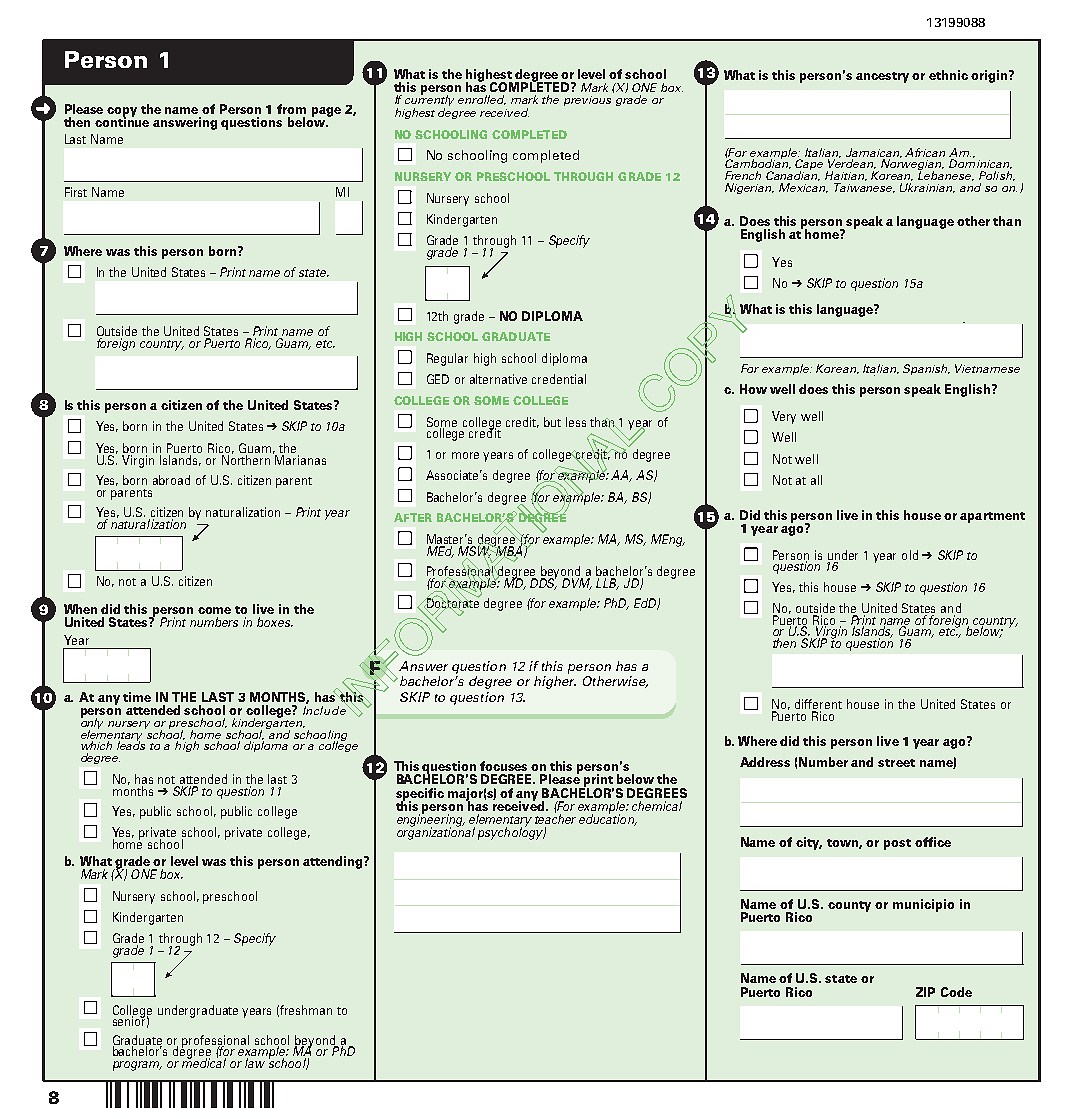  What do you see at coordinates (882, 77) in the page?
I see `ancestry` at bounding box center [882, 77].
